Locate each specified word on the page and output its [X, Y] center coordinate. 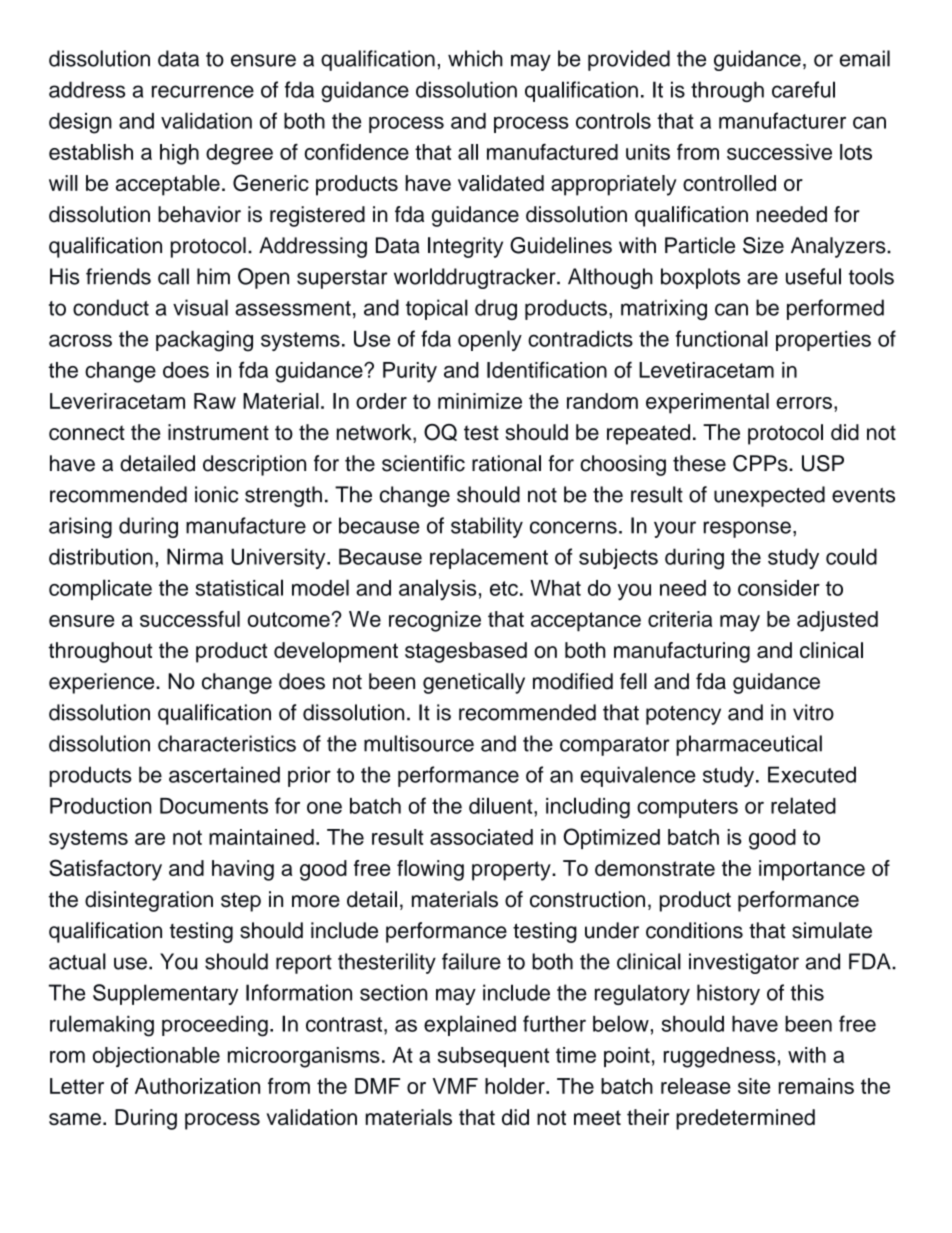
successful [190, 619]
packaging [204, 341]
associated [481, 837]
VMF [455, 1086]
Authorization [197, 1086]
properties [823, 341]
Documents [214, 806]
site [754, 1086]
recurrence [203, 91]
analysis [437, 590]
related [803, 805]
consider [779, 588]
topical [437, 309]
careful [803, 89]
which [475, 58]
